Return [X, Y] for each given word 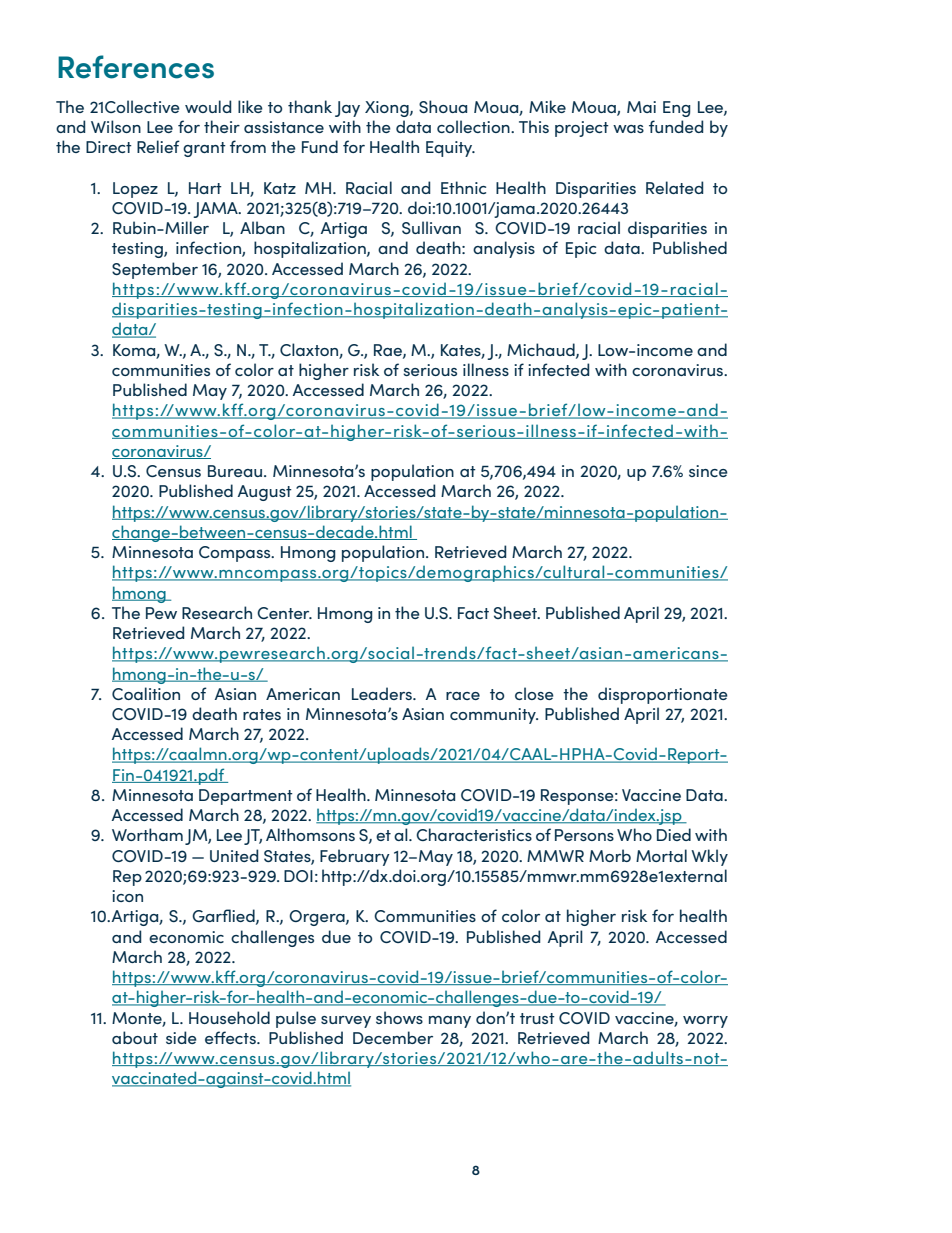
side [181, 1037]
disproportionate [663, 695]
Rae [389, 351]
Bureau [235, 471]
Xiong [388, 109]
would [208, 106]
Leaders [383, 693]
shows [399, 1017]
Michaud [542, 350]
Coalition [146, 693]
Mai [641, 107]
